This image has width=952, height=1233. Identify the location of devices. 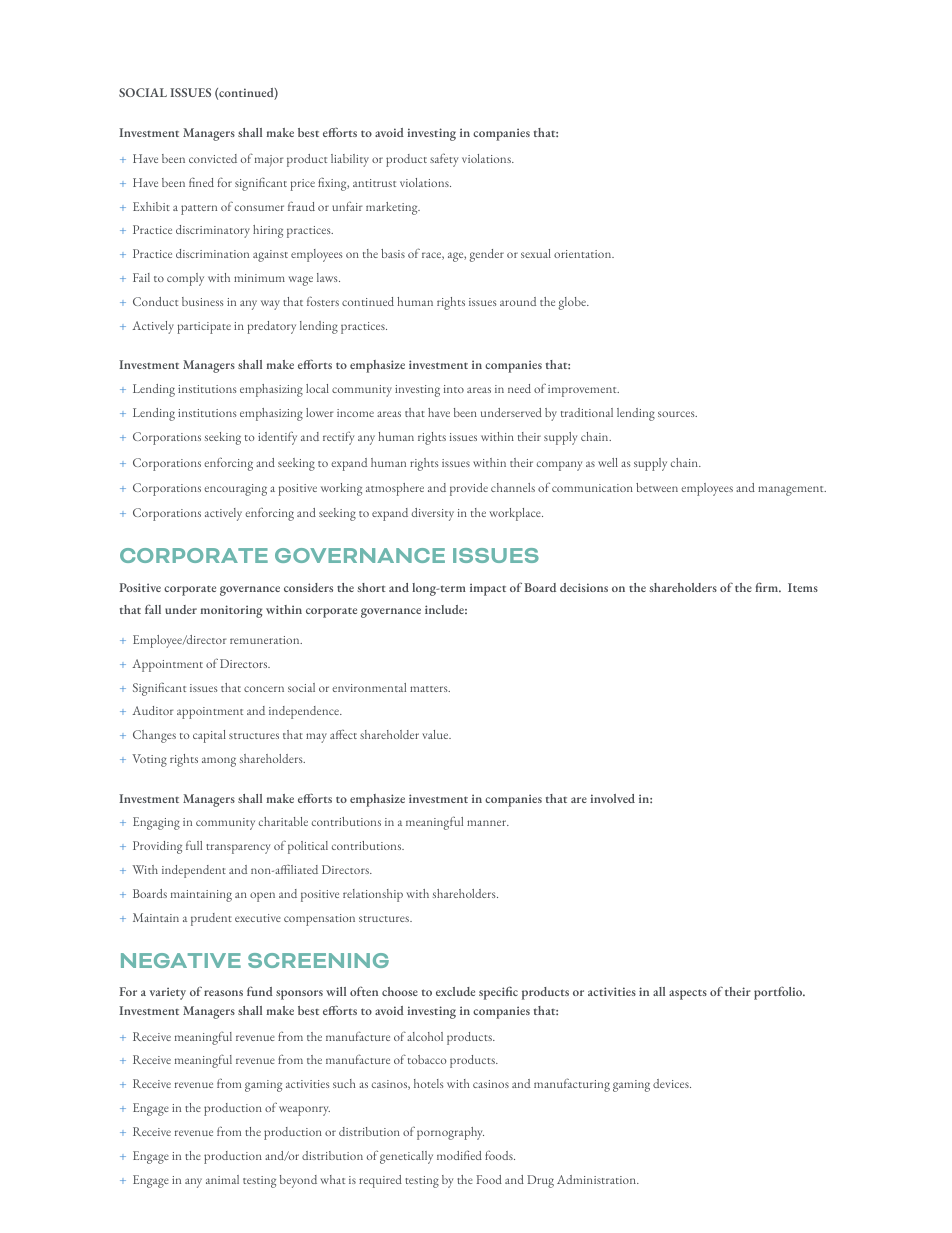
(672, 1083).
